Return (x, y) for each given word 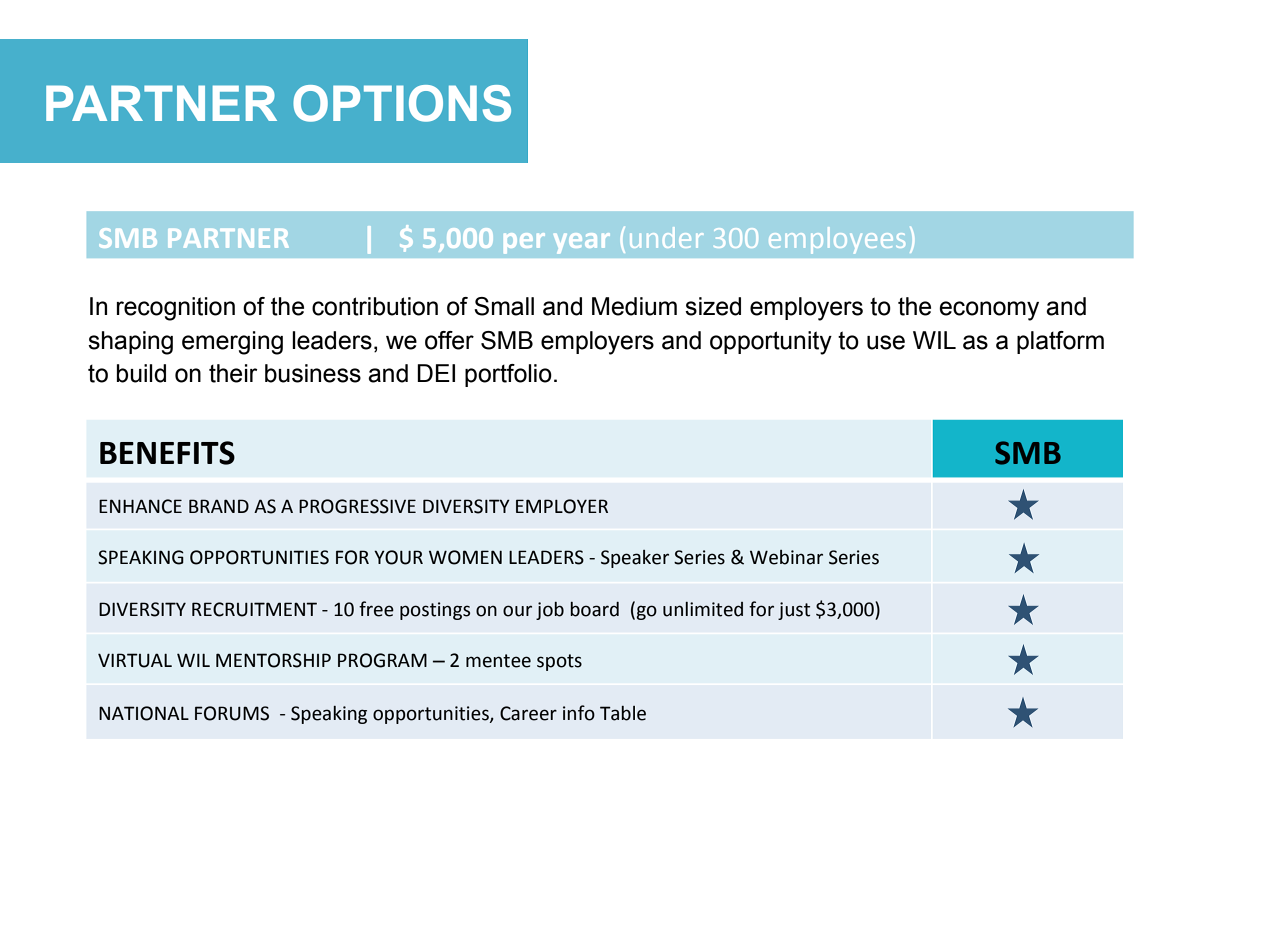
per (524, 243)
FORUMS (232, 713)
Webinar (786, 557)
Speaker (635, 559)
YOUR (398, 557)
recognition (176, 309)
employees (837, 240)
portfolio (508, 375)
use (886, 342)
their (233, 373)
